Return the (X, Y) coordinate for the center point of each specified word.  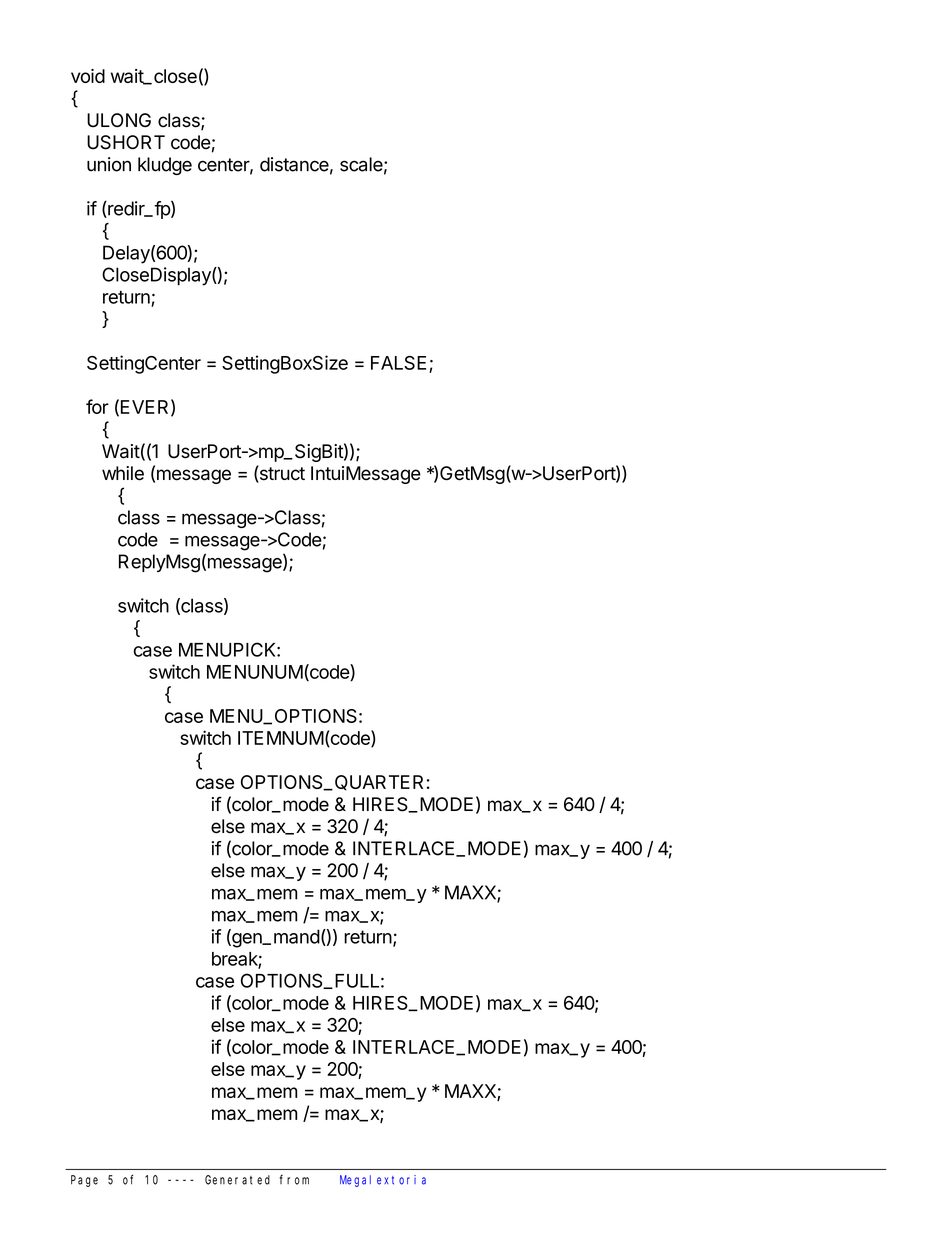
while (123, 473)
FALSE (398, 363)
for (97, 406)
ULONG (119, 120)
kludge (165, 166)
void (88, 76)
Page (84, 1181)
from (294, 1180)
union (109, 164)
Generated (237, 1180)
